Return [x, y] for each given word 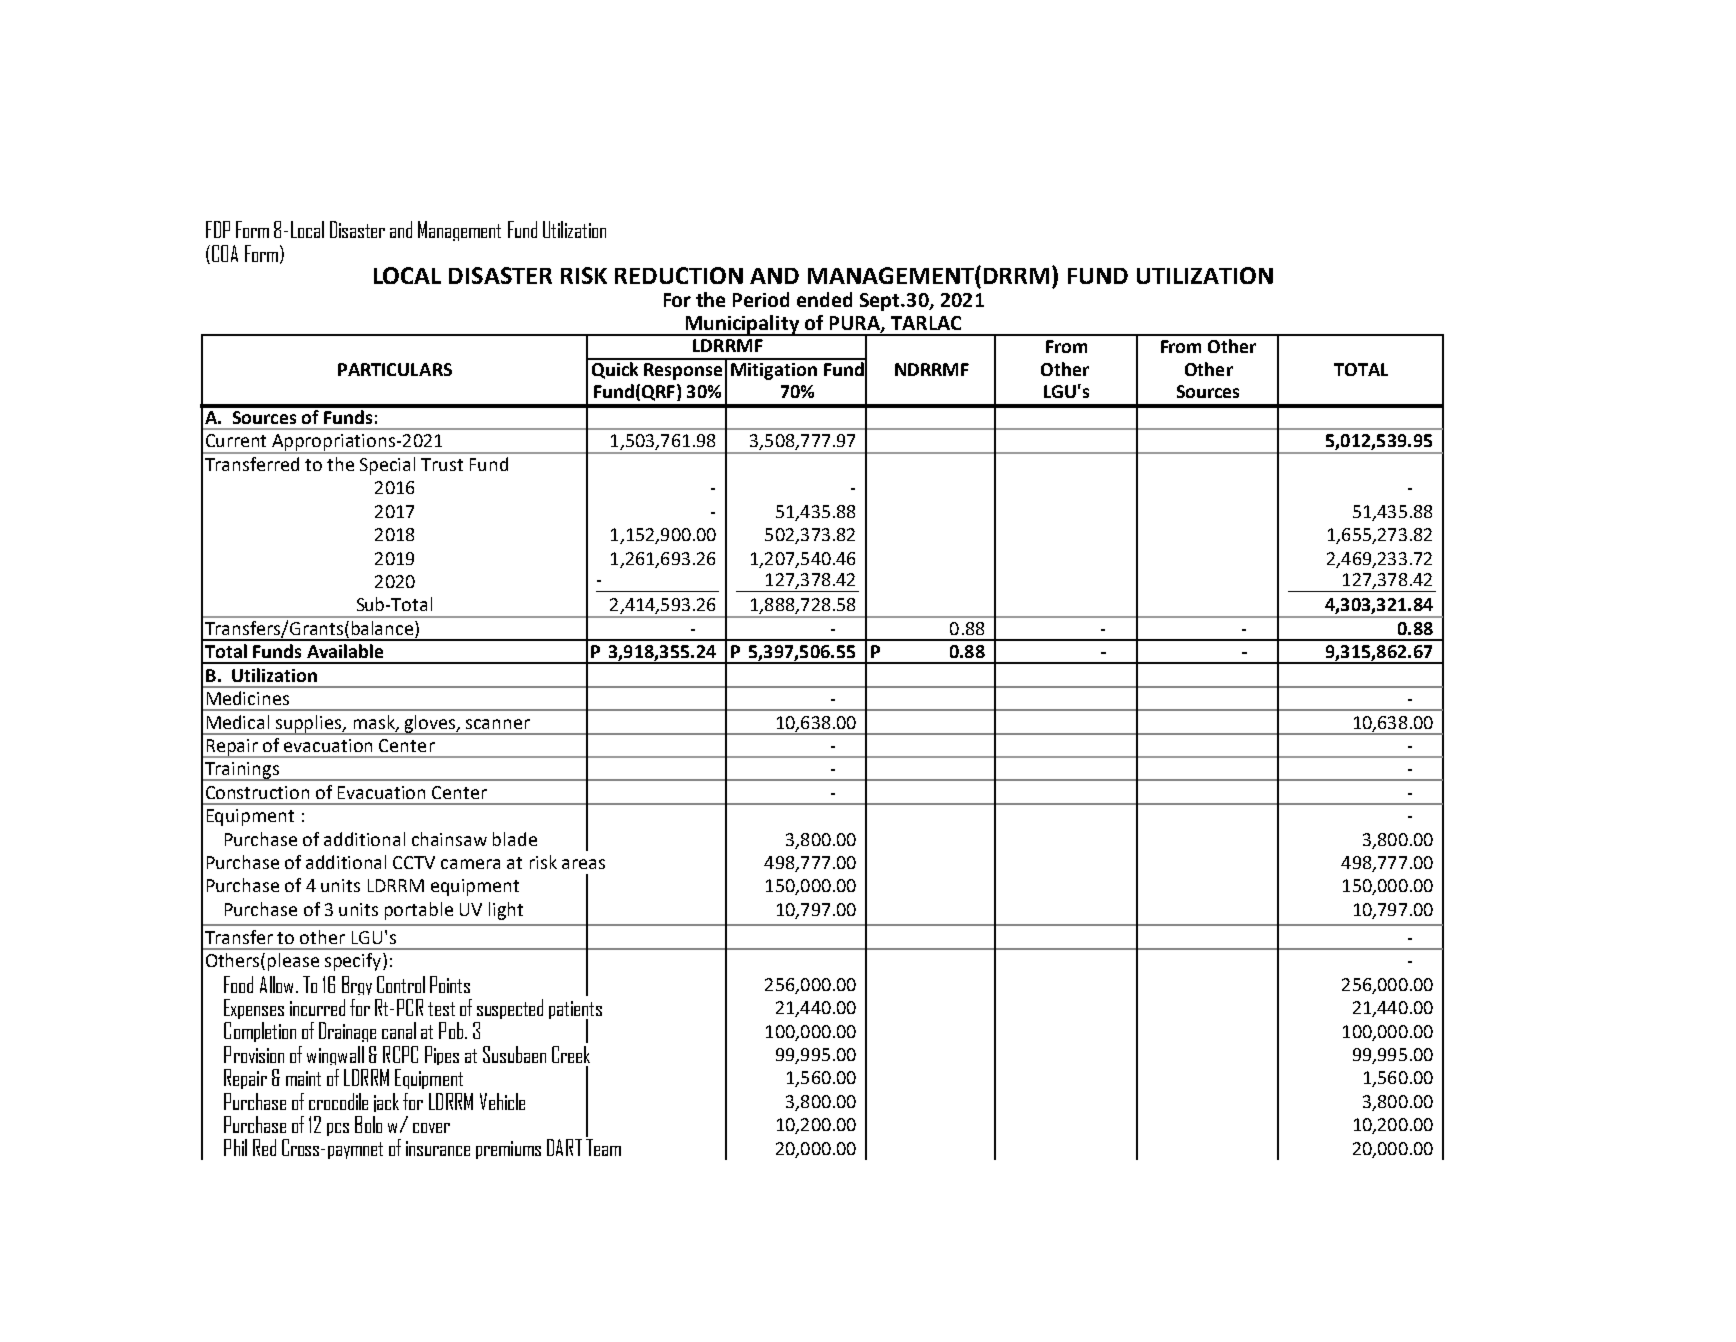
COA [225, 253]
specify [354, 962]
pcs [338, 1129]
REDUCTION [679, 275]
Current [236, 440]
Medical [238, 722]
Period [761, 299]
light [506, 911]
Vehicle [502, 1101]
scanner [498, 724]
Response [683, 371]
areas [583, 864]
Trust [442, 464]
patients [575, 1011]
